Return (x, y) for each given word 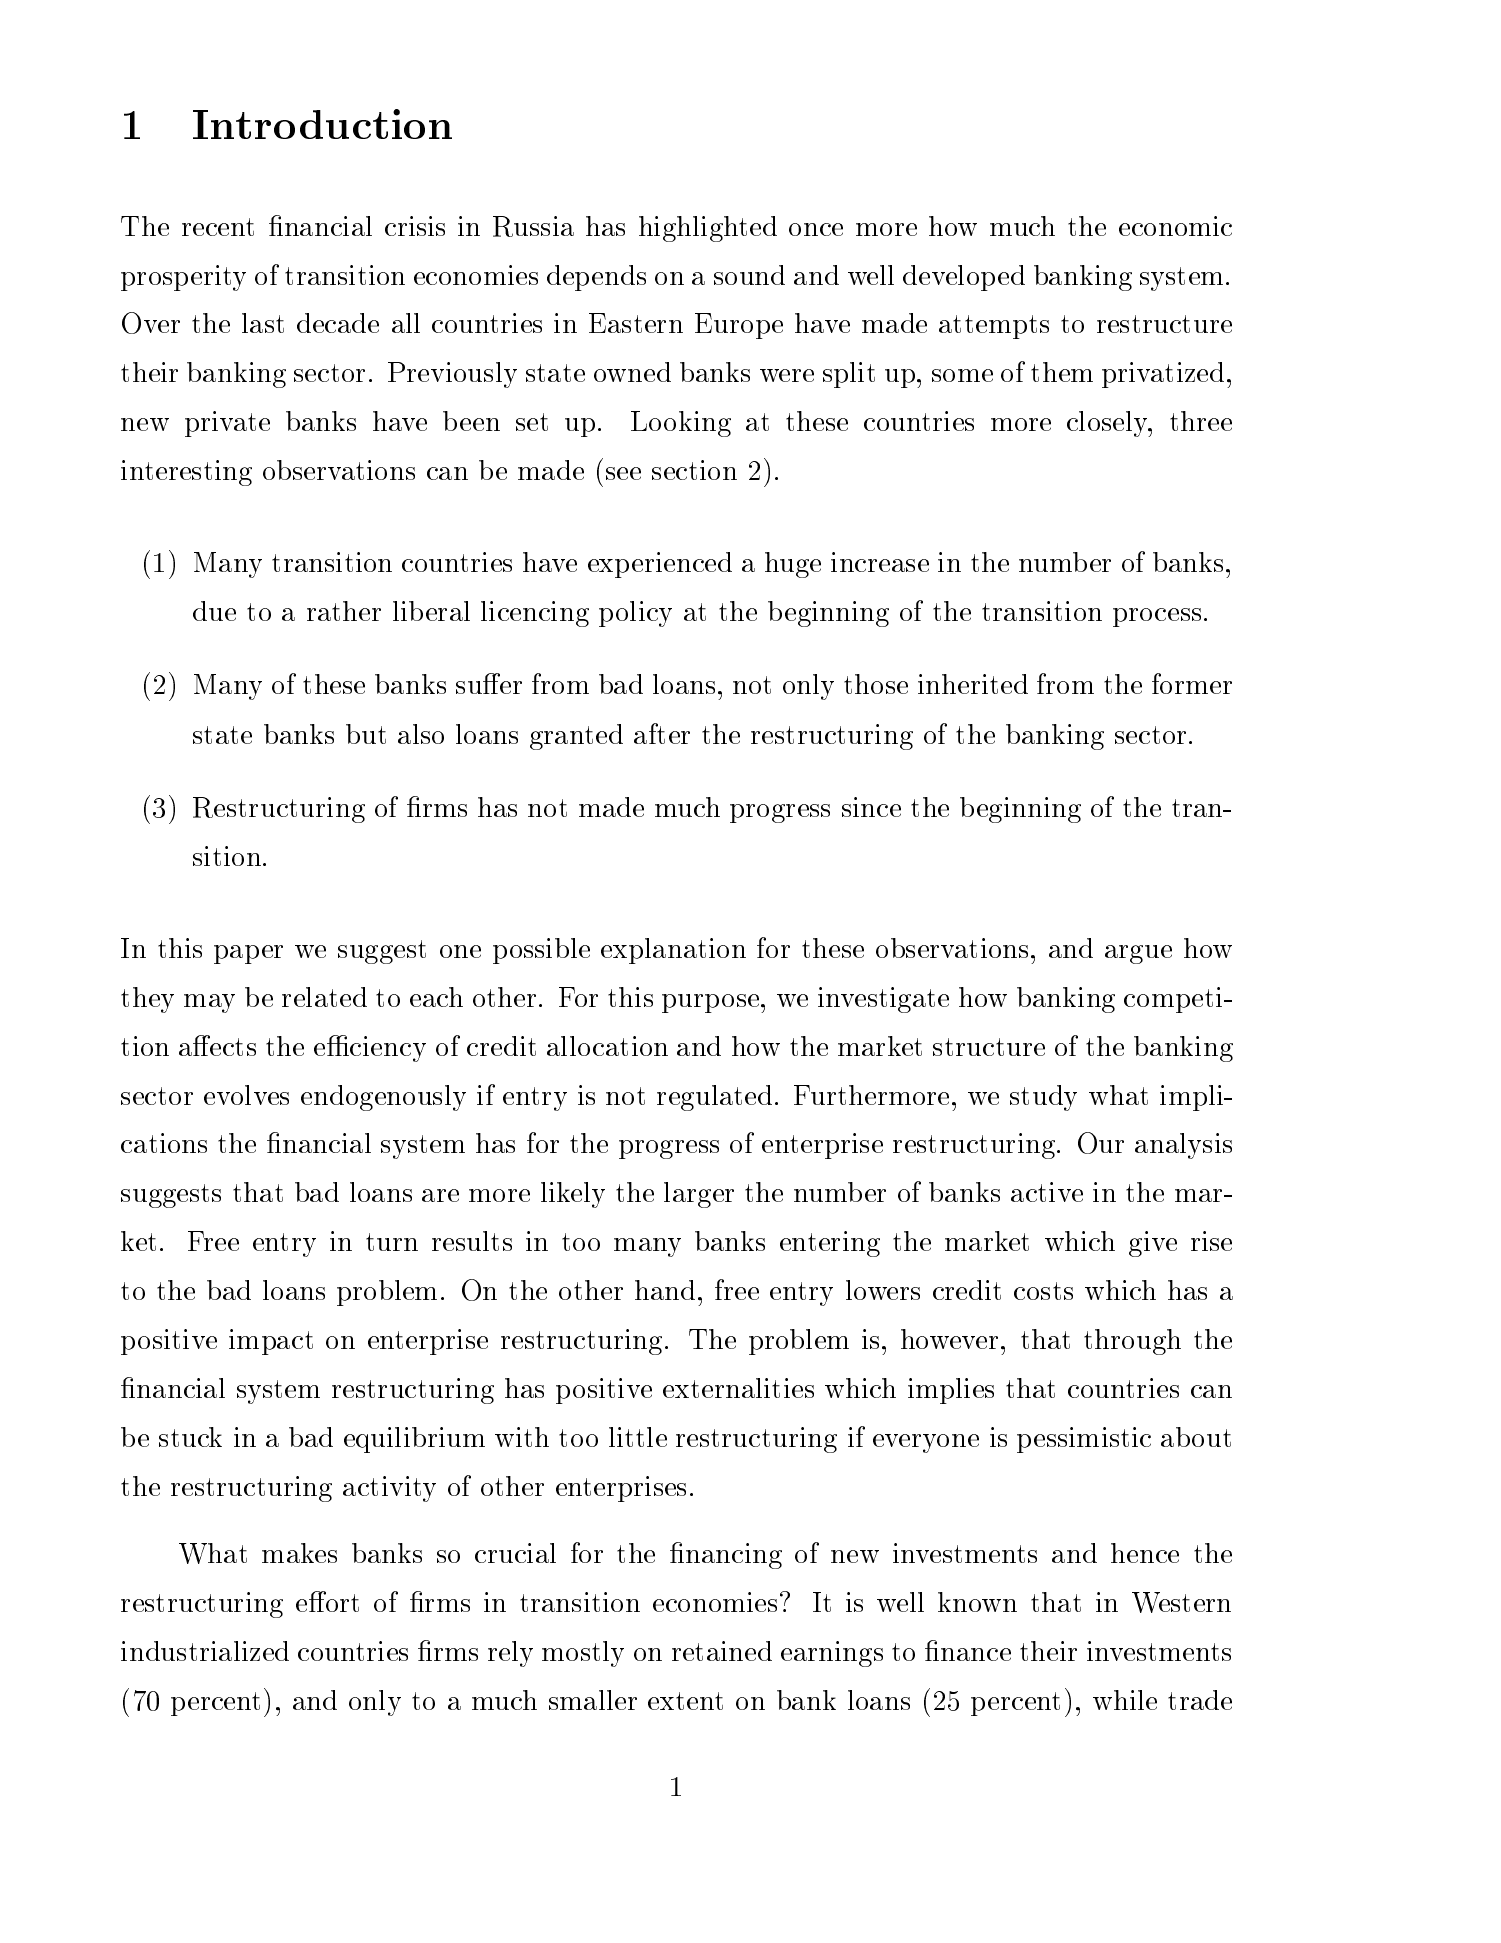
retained (722, 1651)
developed (964, 278)
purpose (710, 1003)
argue (1138, 954)
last (263, 323)
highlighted (708, 229)
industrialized (205, 1651)
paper (248, 954)
